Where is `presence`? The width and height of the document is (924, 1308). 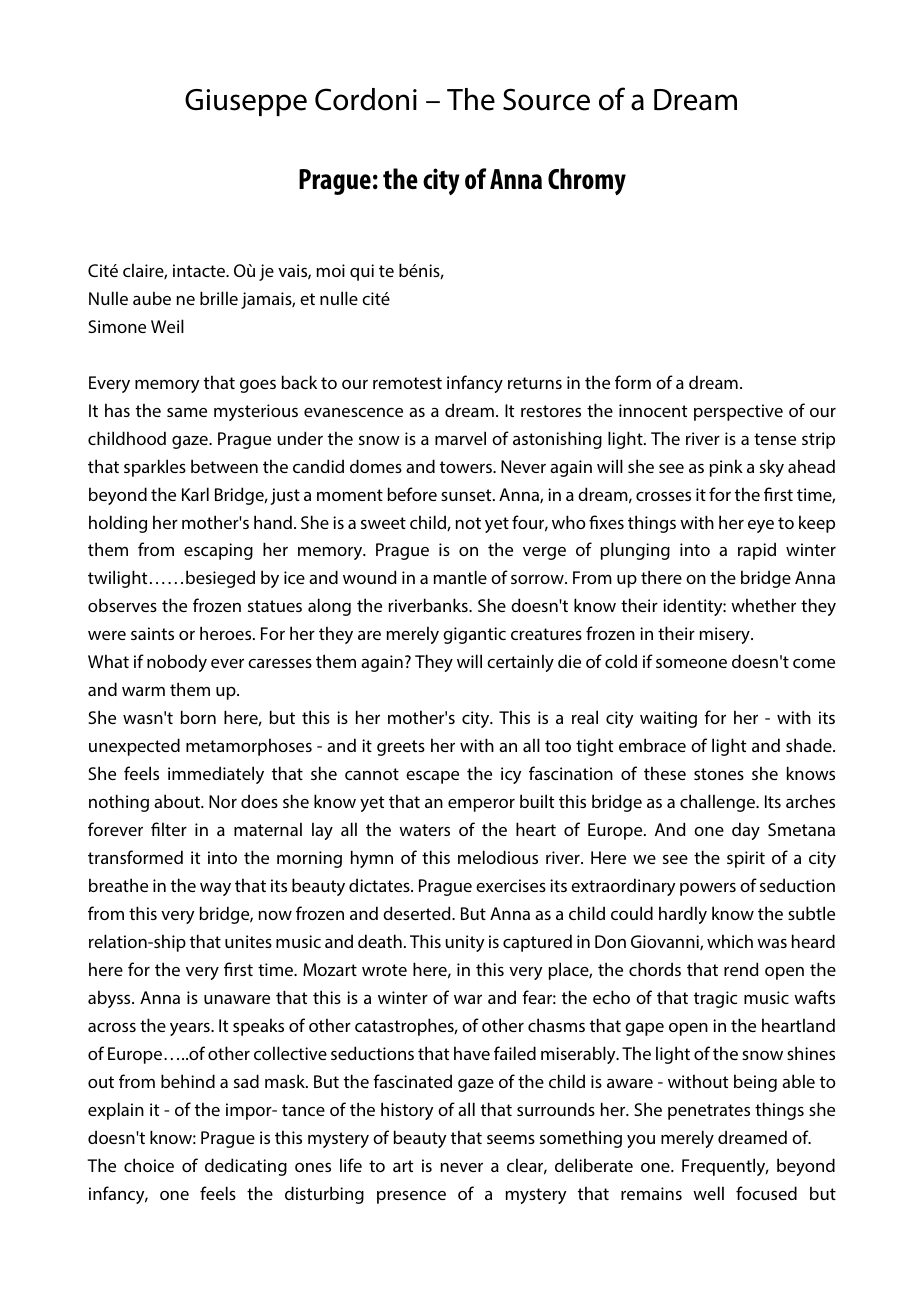 presence is located at coordinates (411, 1197).
